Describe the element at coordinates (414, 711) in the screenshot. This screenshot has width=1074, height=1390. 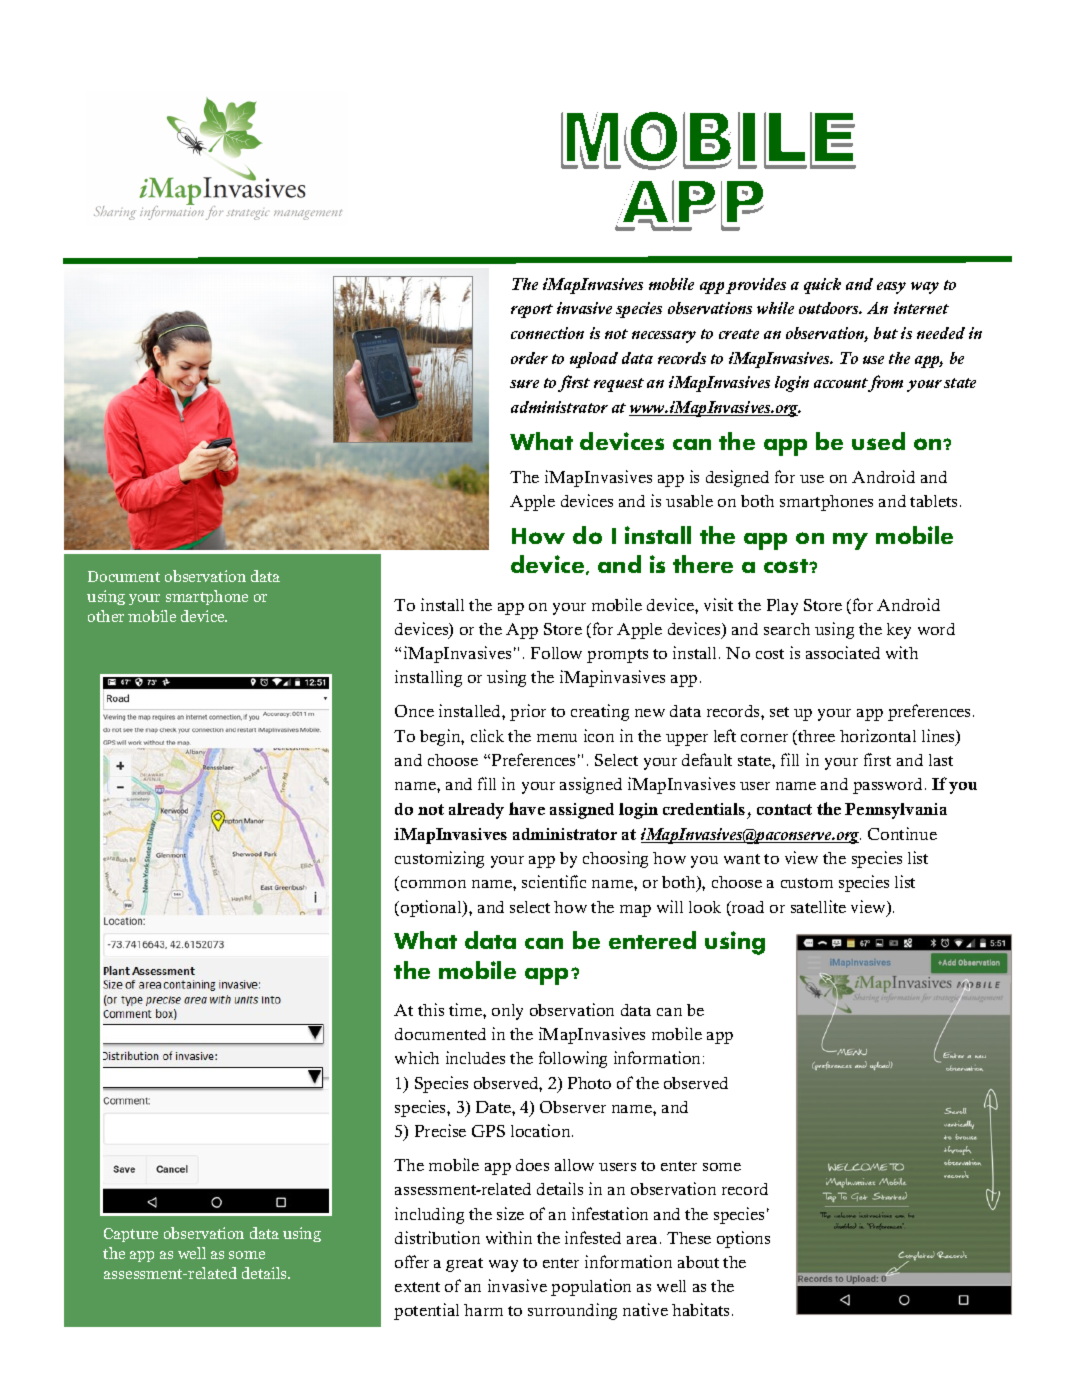
I see `Once` at that location.
